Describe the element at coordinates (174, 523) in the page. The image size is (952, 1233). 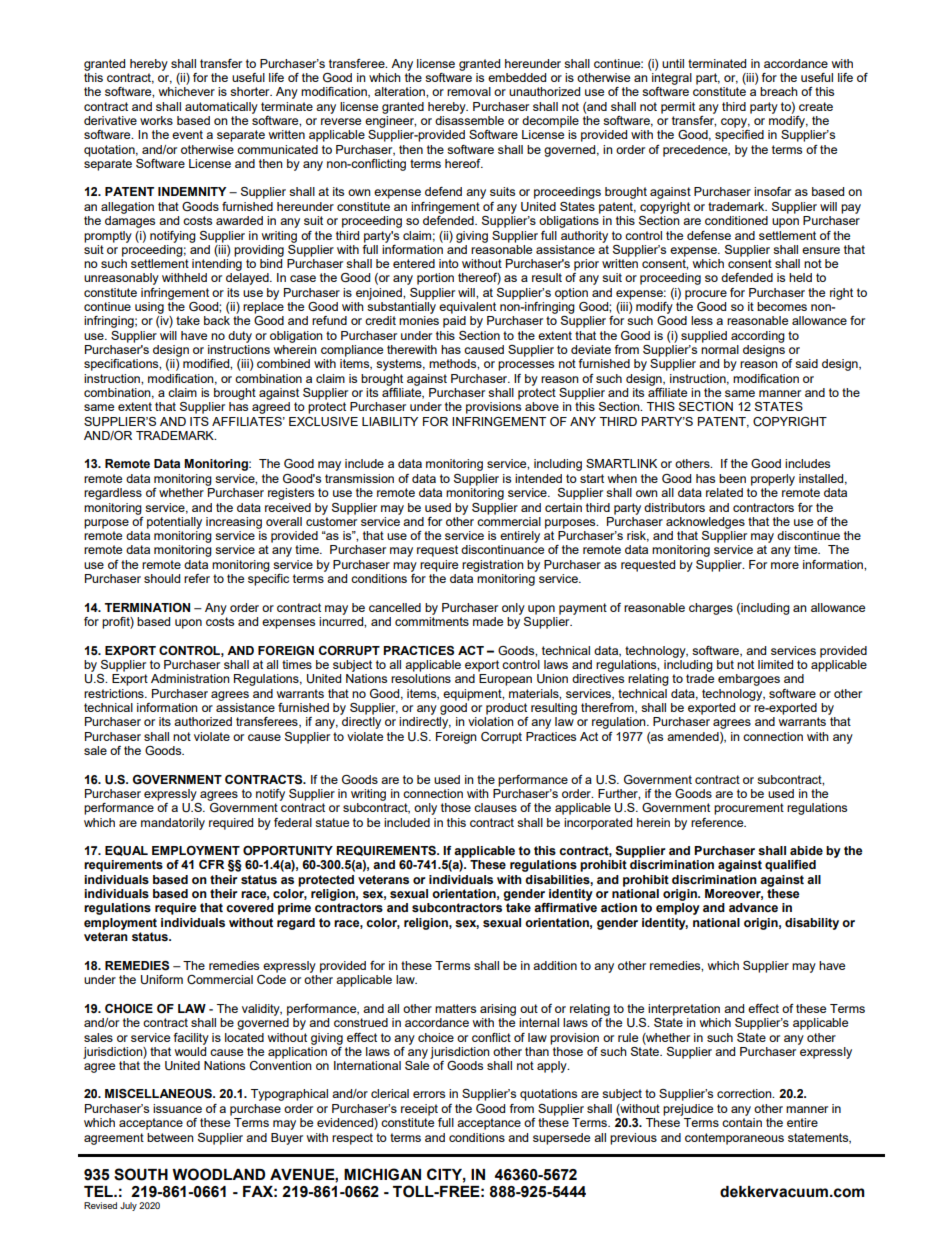
I see `potentially` at that location.
